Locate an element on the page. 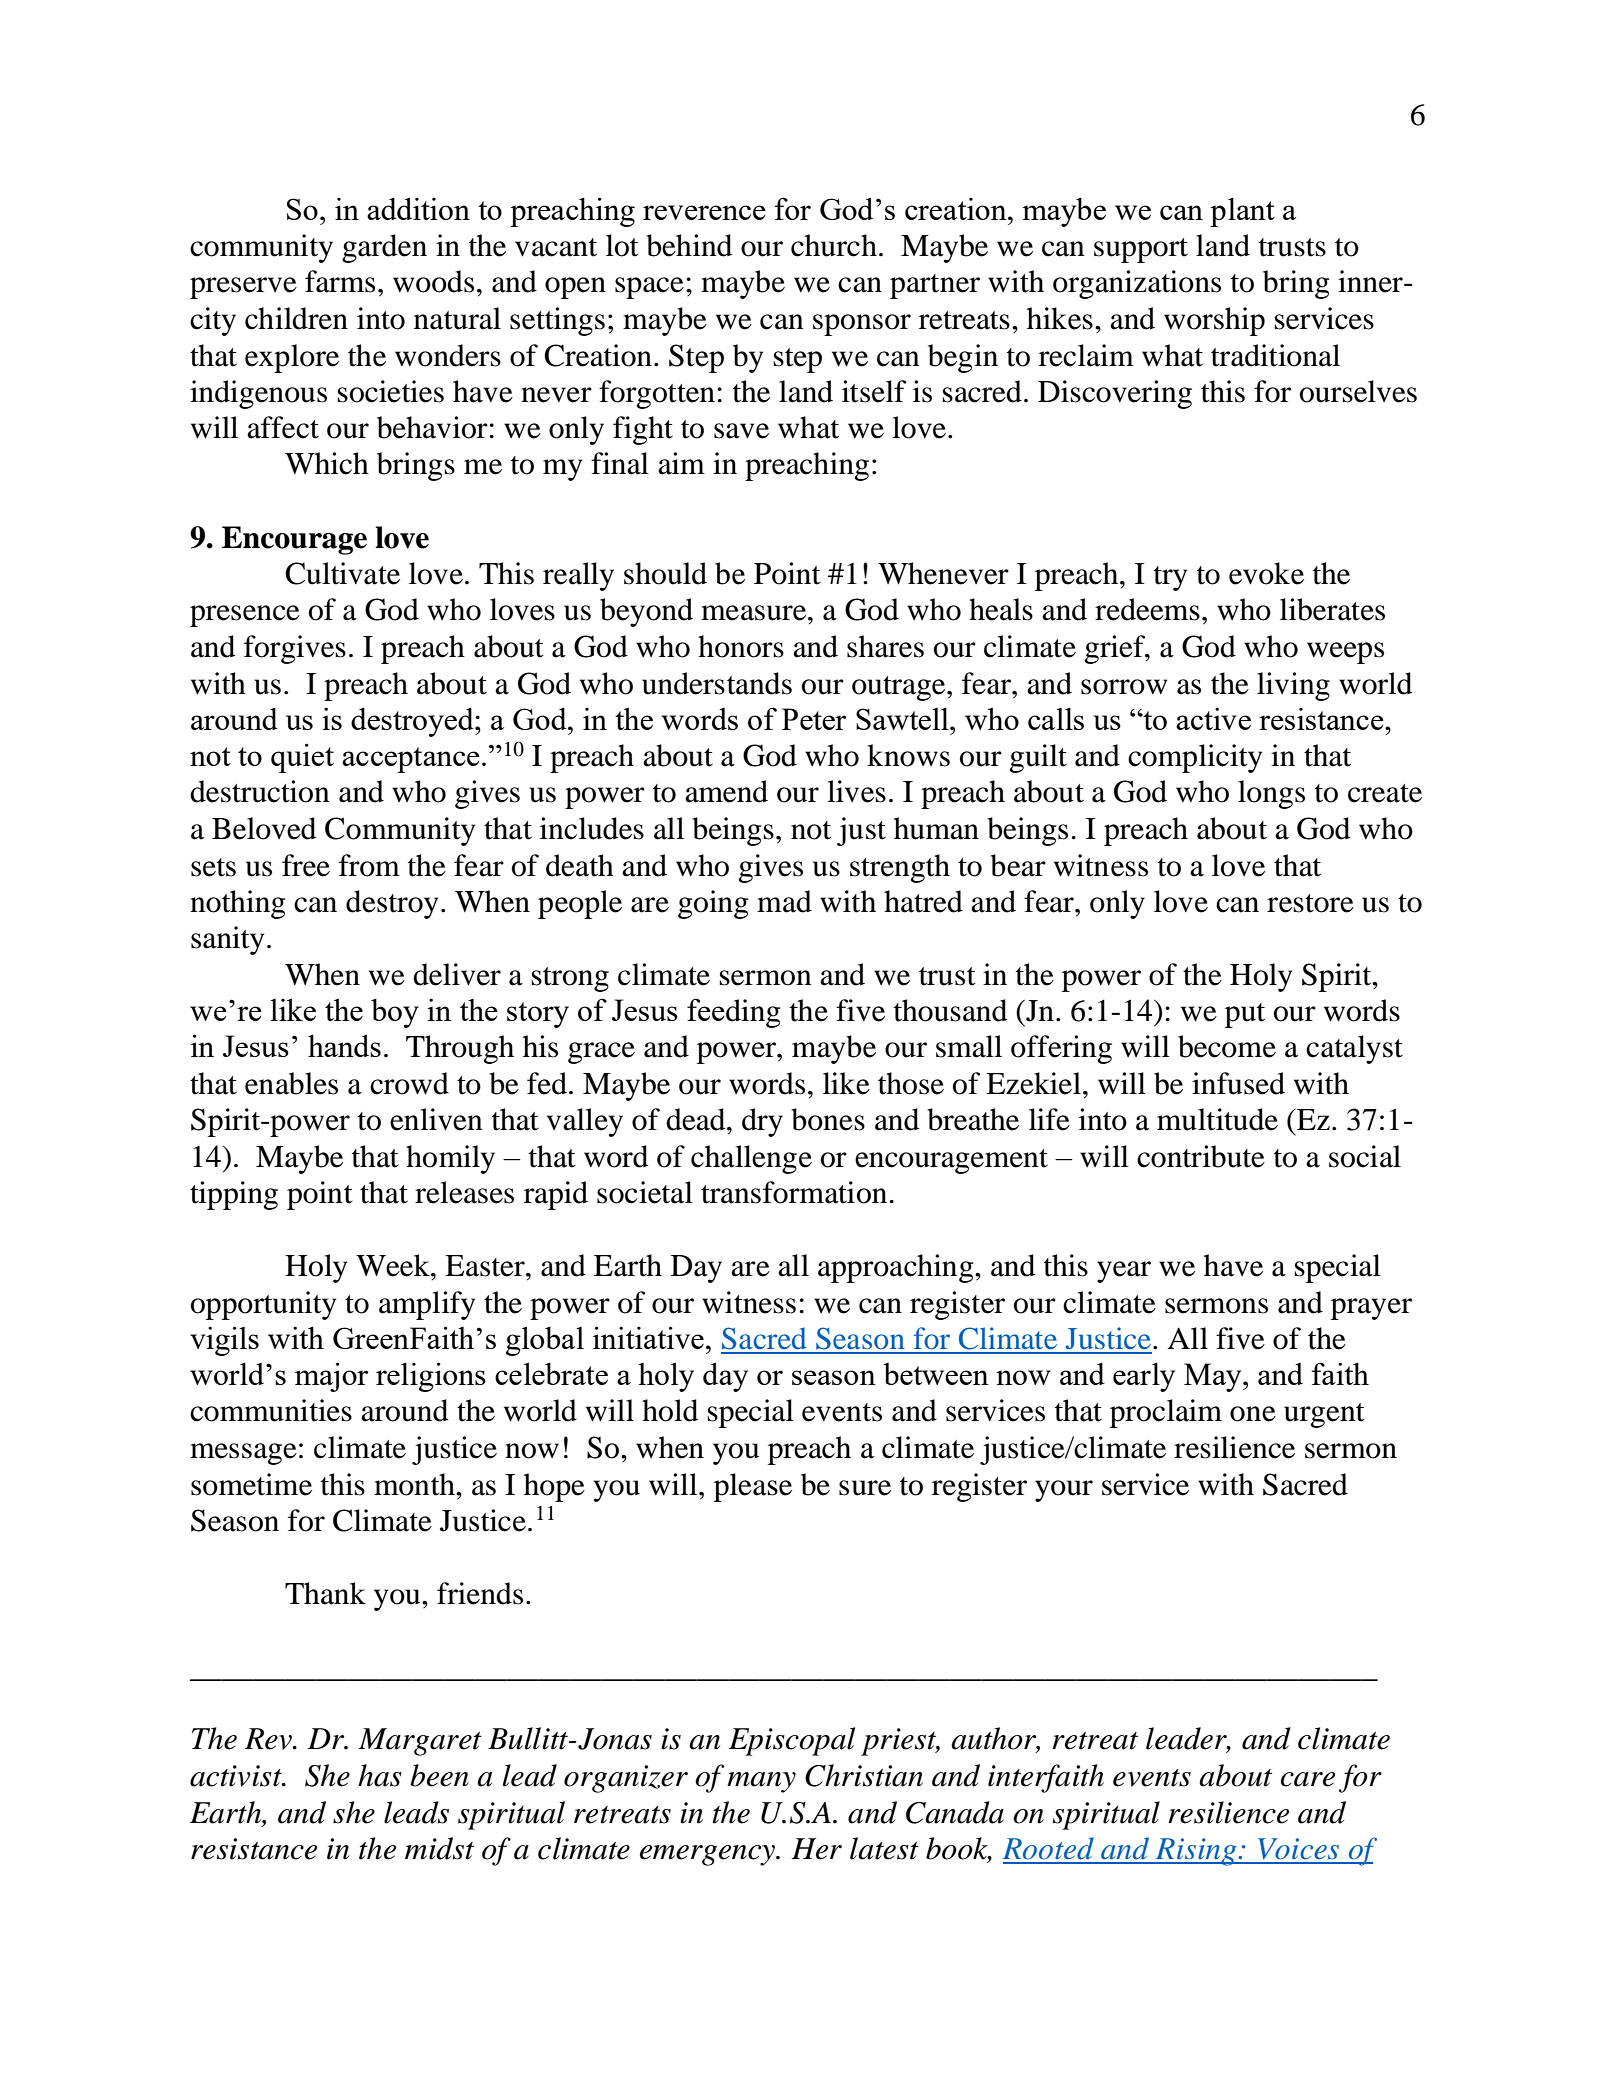  care is located at coordinates (1308, 1779).
